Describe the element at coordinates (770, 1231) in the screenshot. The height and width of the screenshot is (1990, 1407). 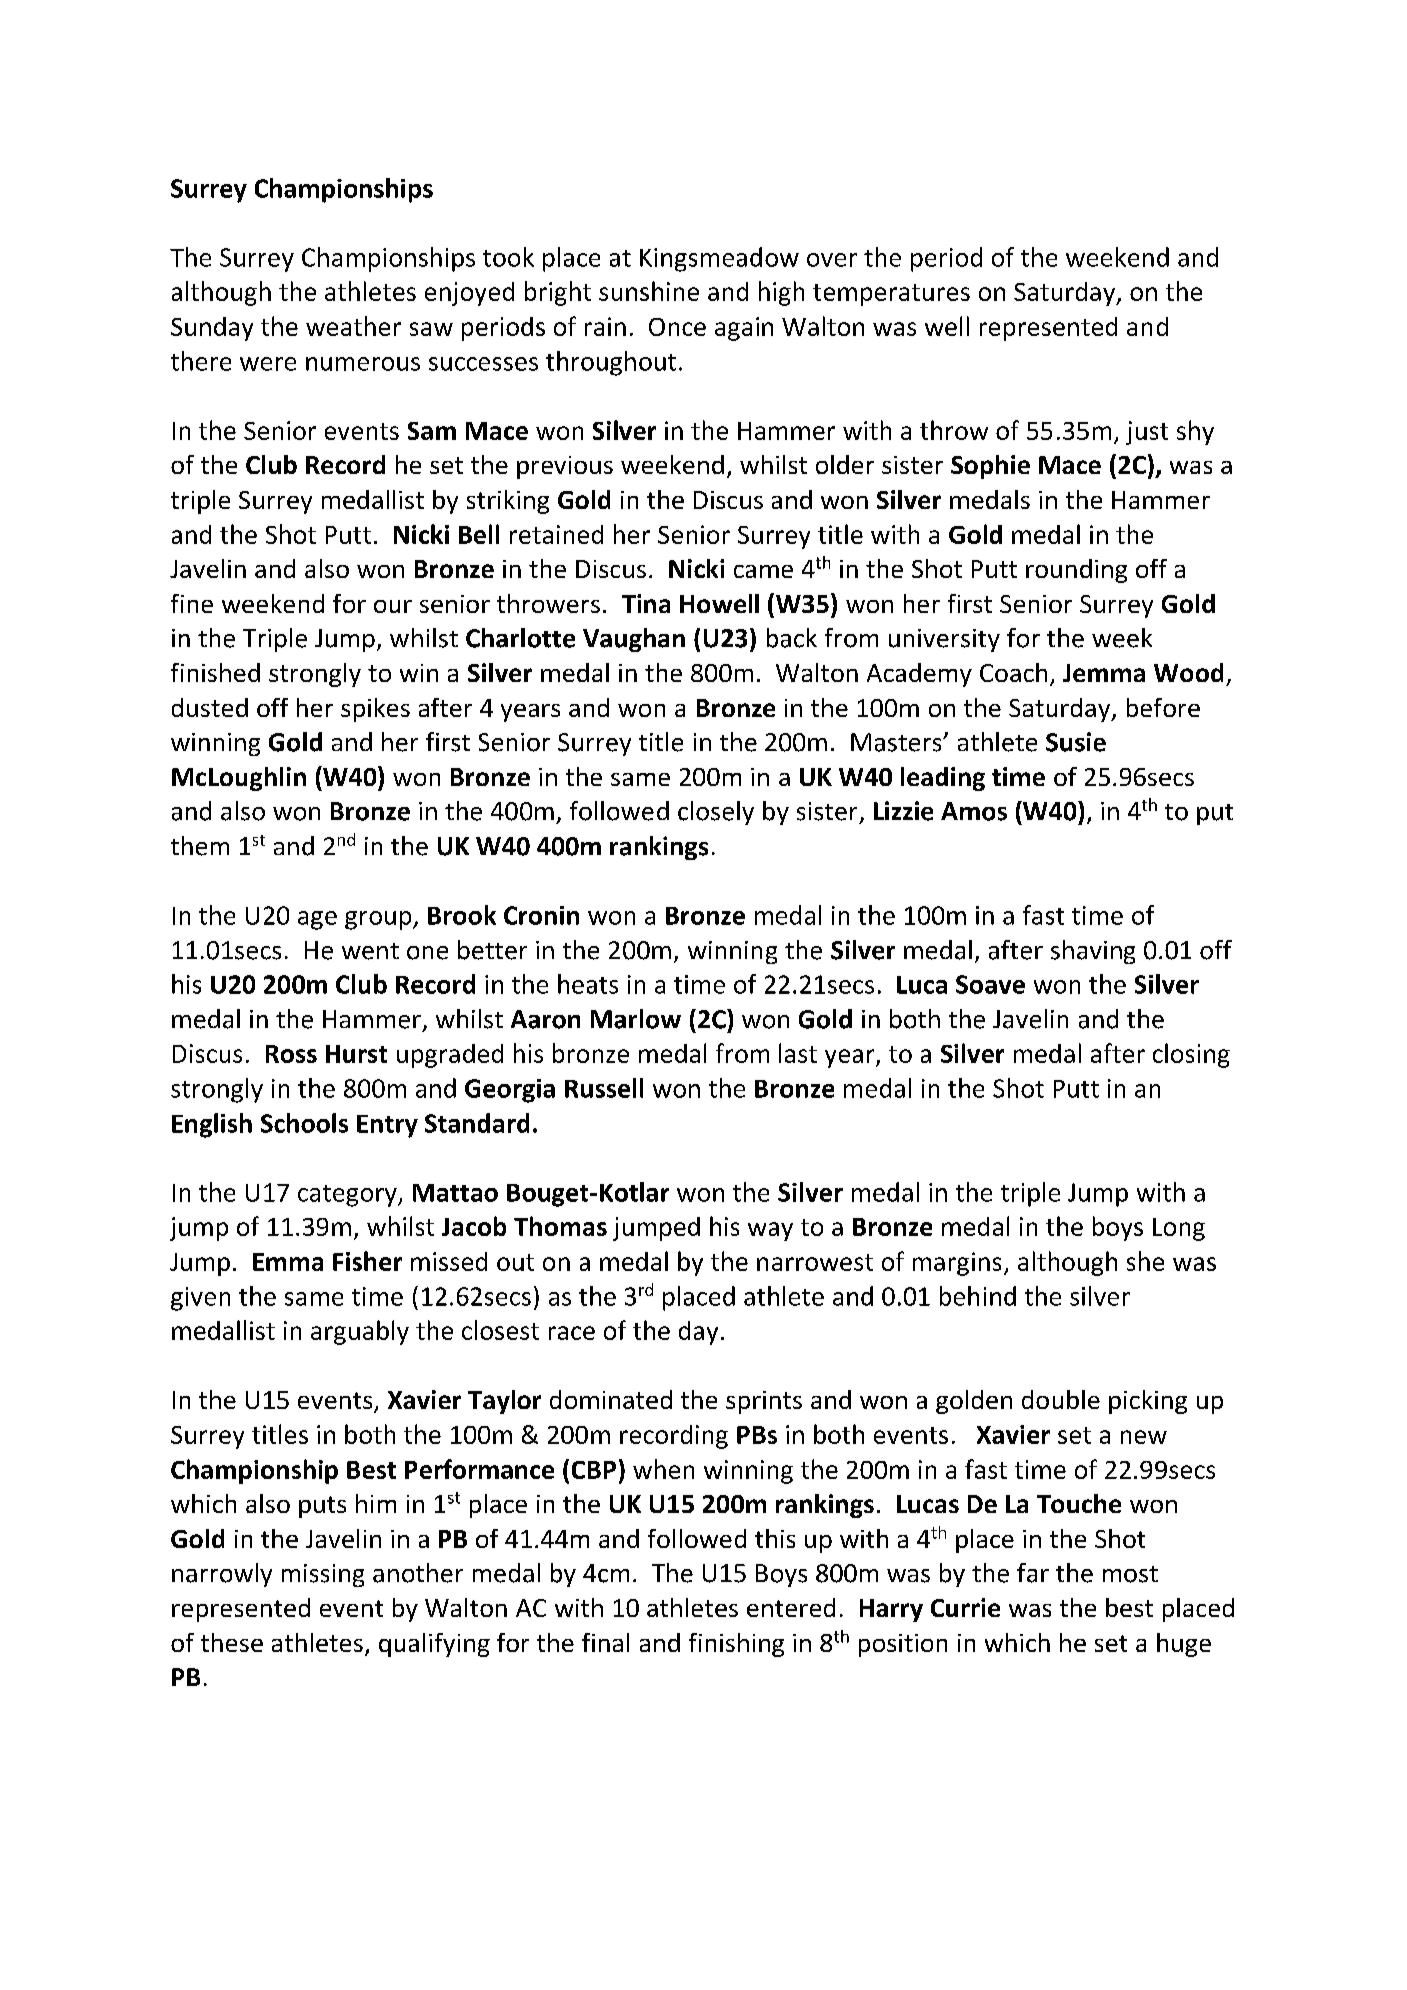
I see `way` at that location.
